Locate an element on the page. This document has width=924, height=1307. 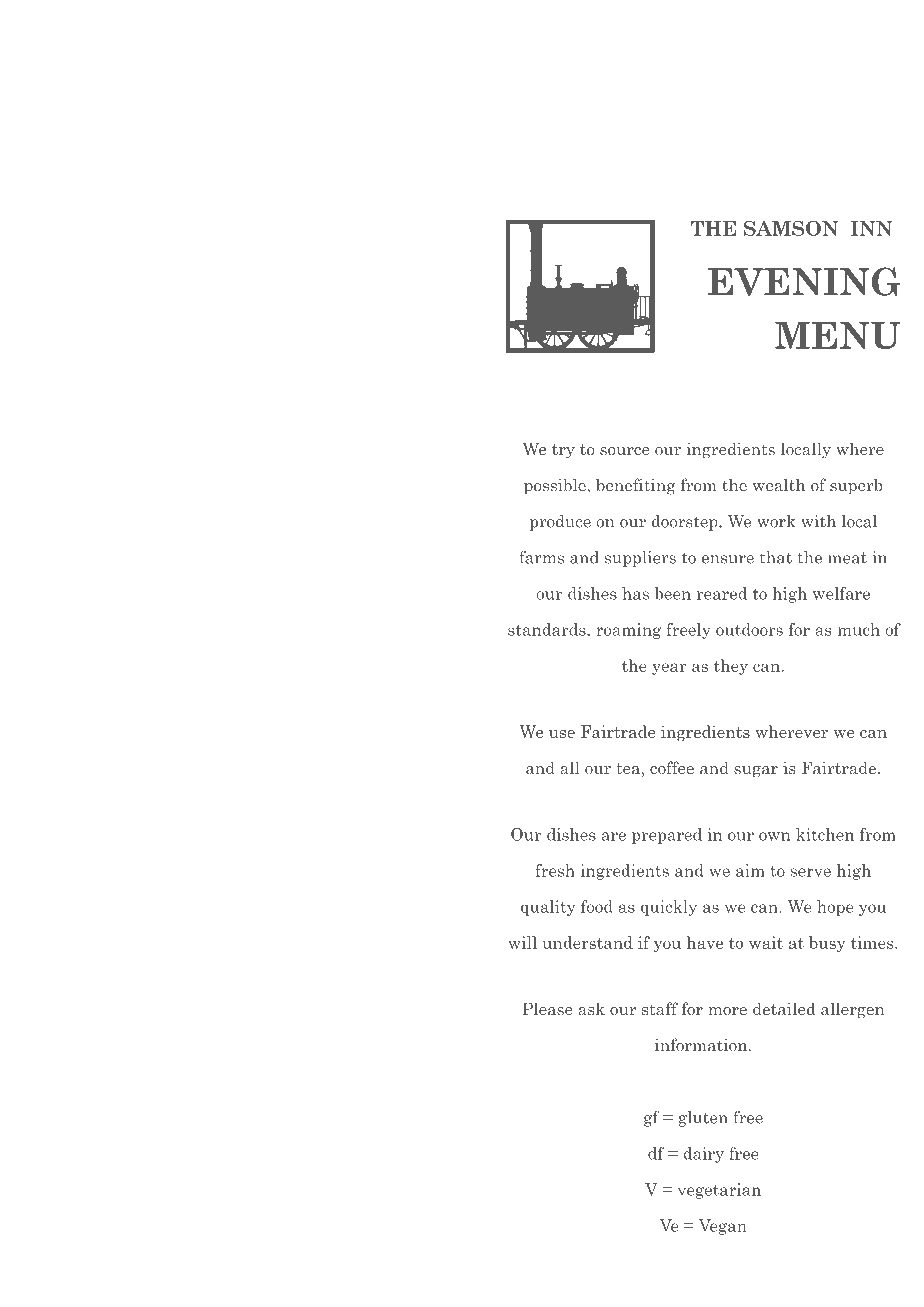
standards is located at coordinates (548, 629).
